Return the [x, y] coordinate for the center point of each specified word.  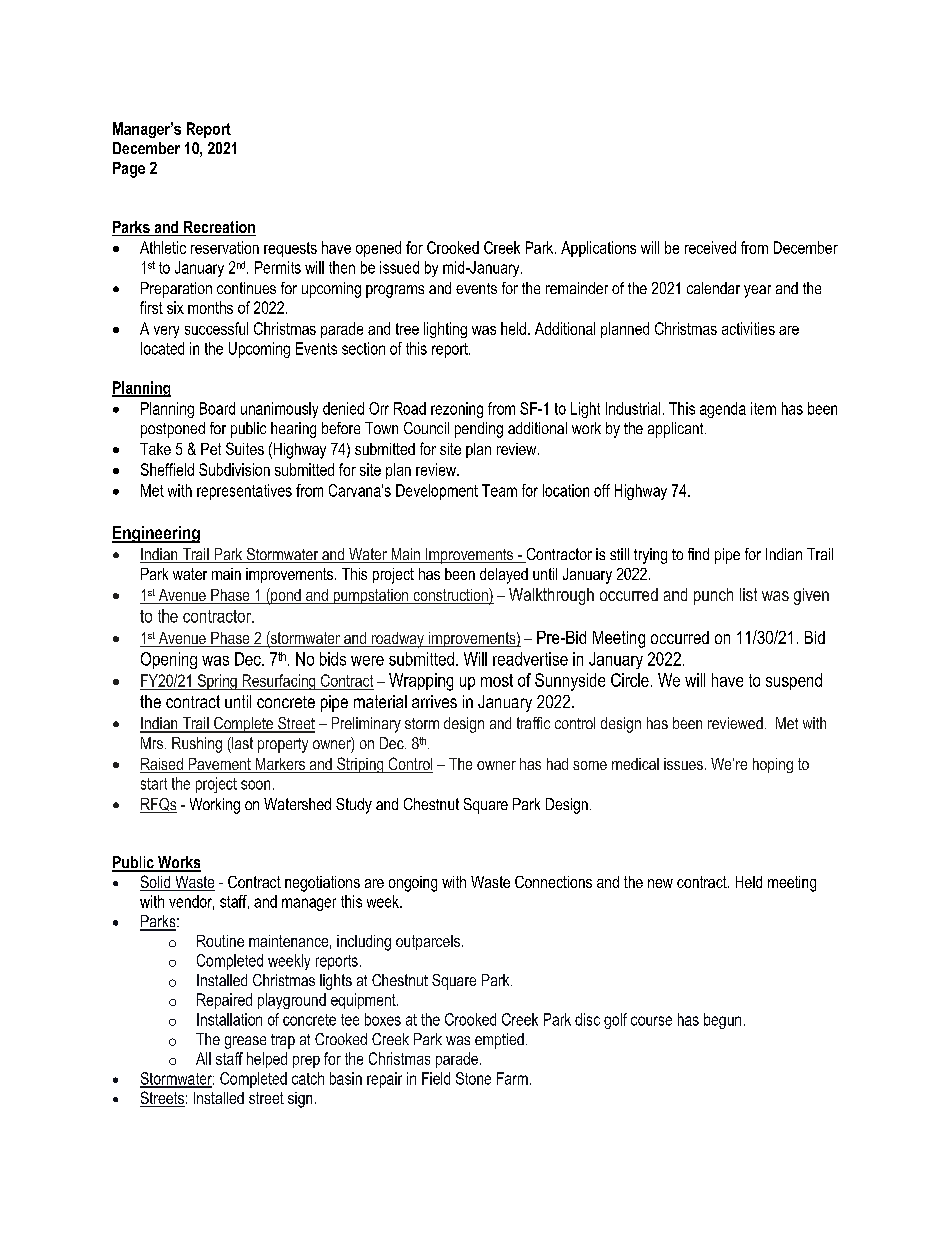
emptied [499, 1041]
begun [722, 1021]
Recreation [219, 228]
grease [245, 1042]
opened [378, 249]
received [710, 247]
